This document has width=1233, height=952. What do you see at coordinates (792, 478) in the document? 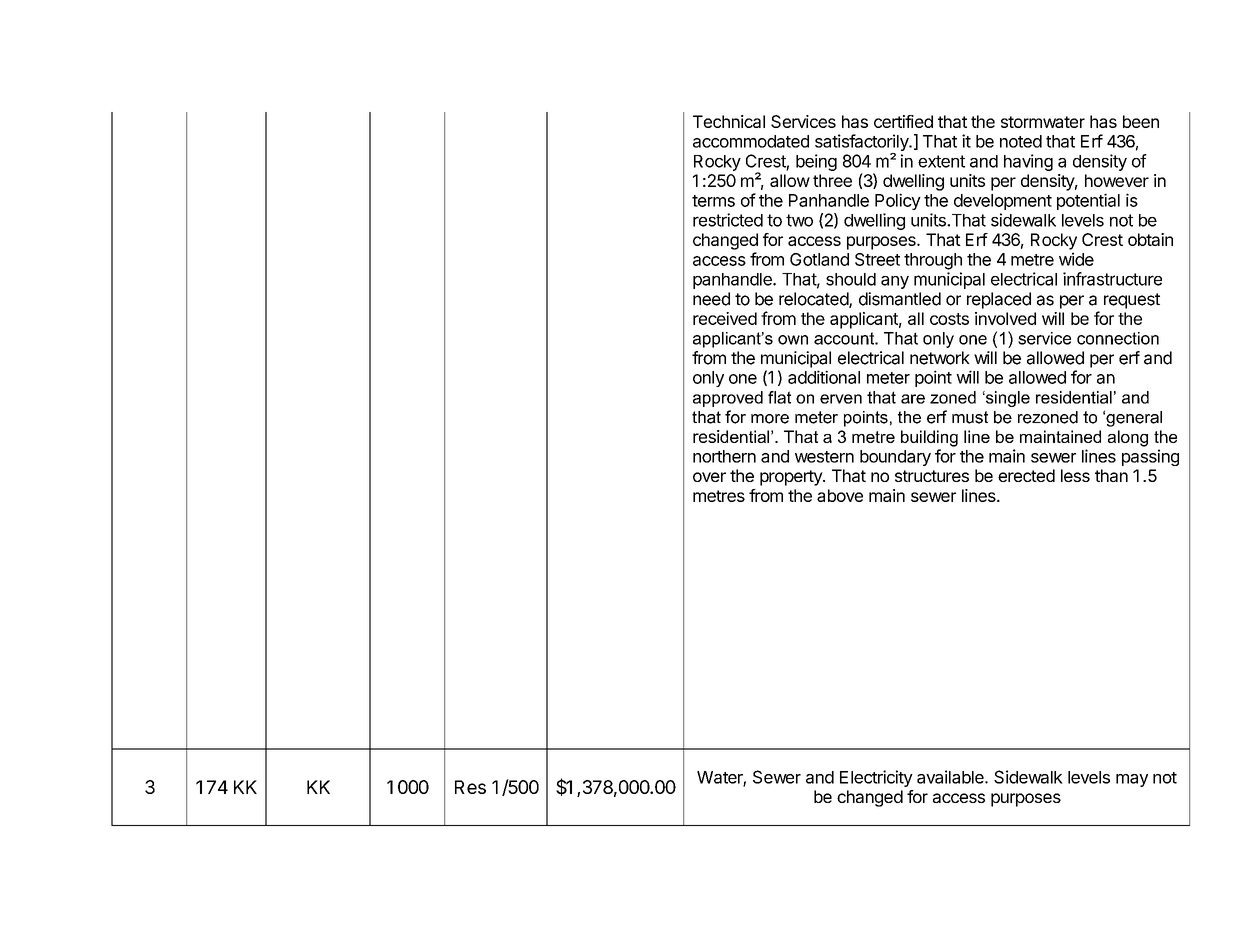
I see `property` at bounding box center [792, 478].
